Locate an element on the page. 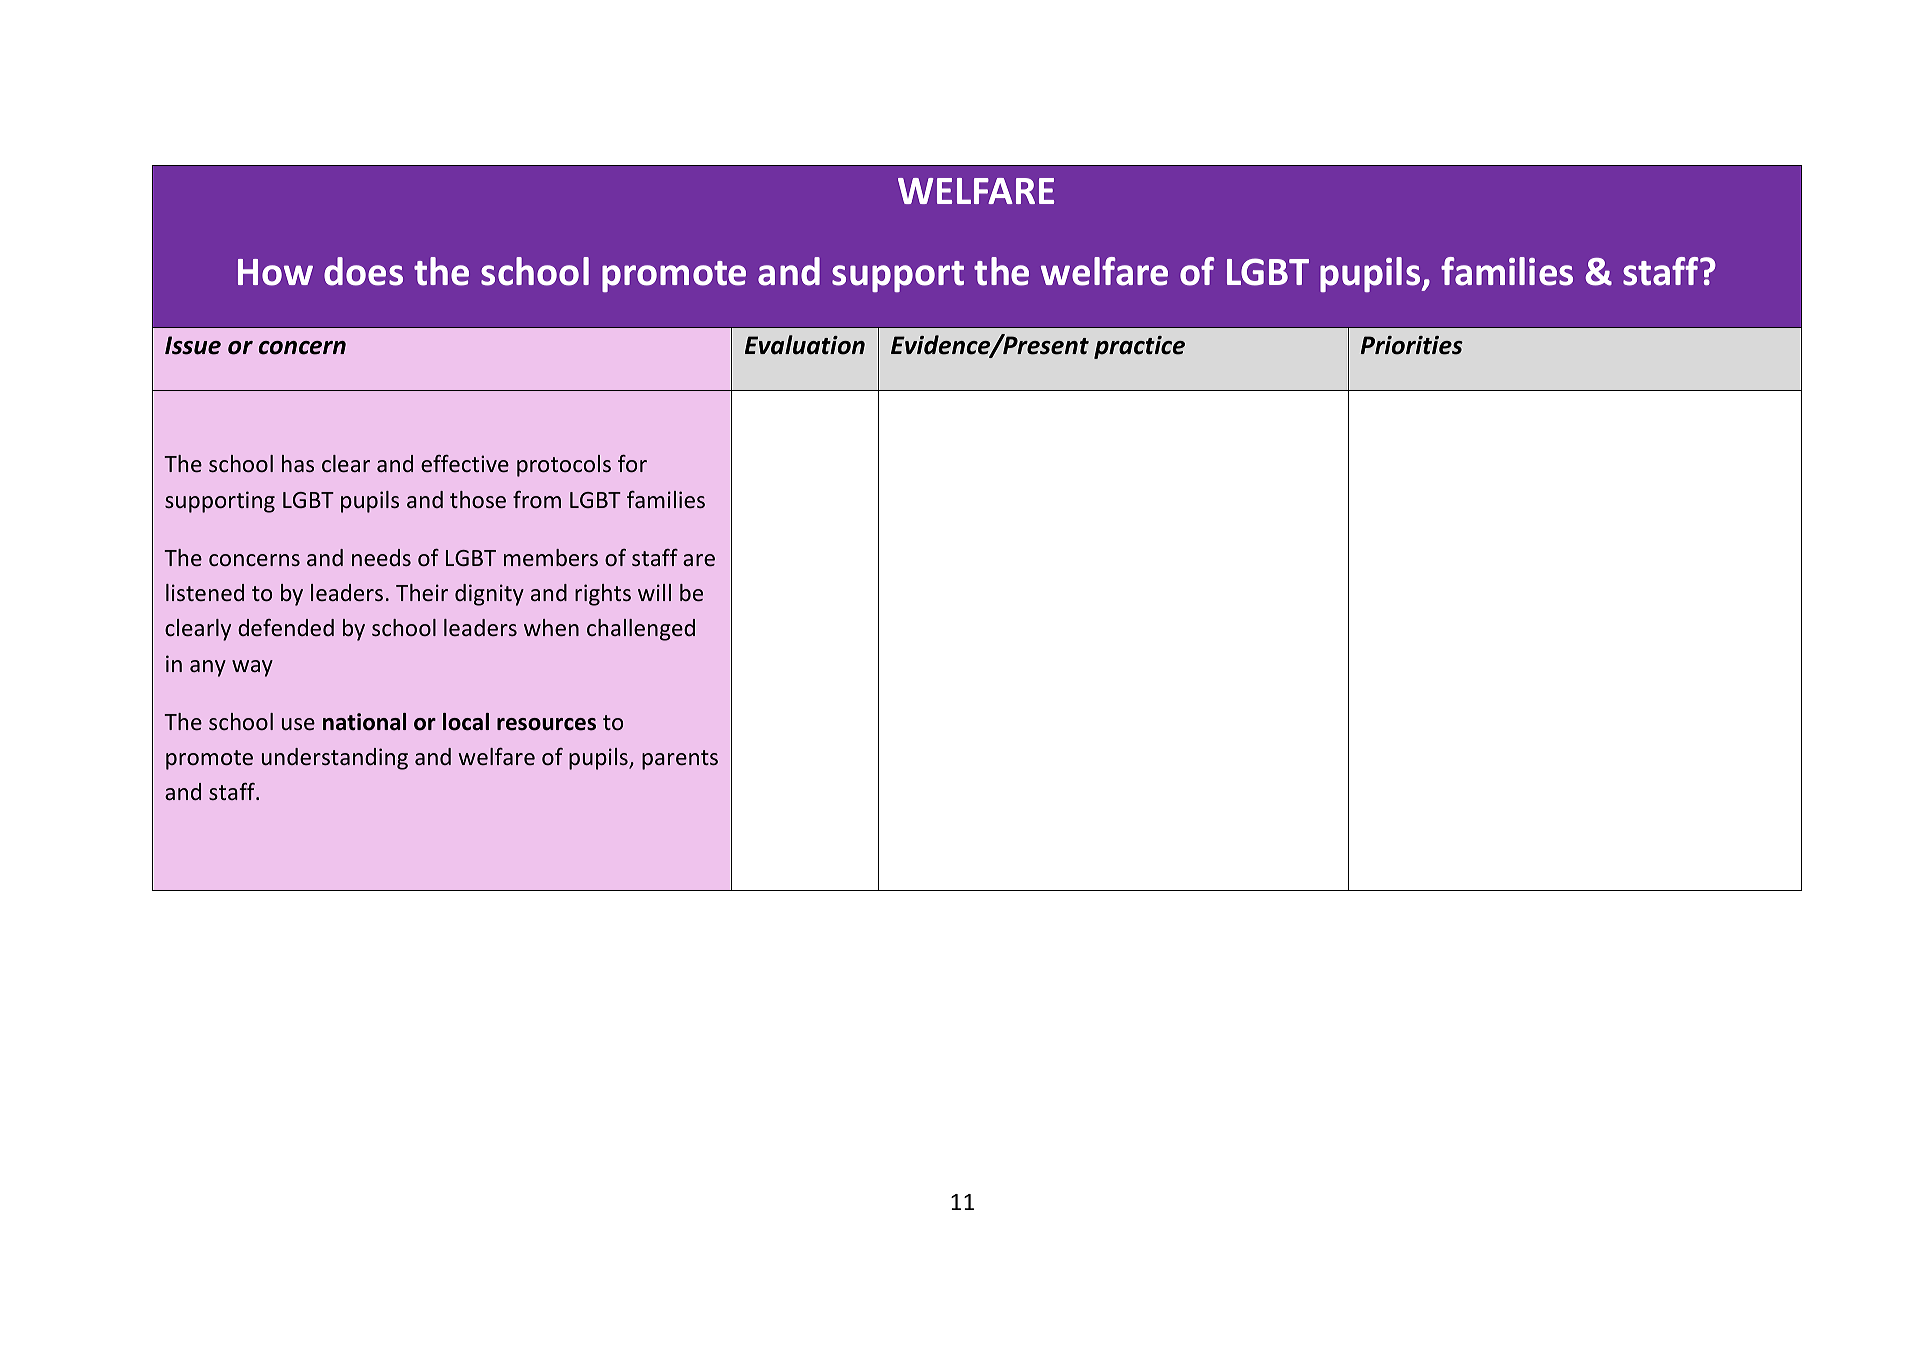 The height and width of the page is (1361, 1925). Evaluation is located at coordinates (805, 345).
